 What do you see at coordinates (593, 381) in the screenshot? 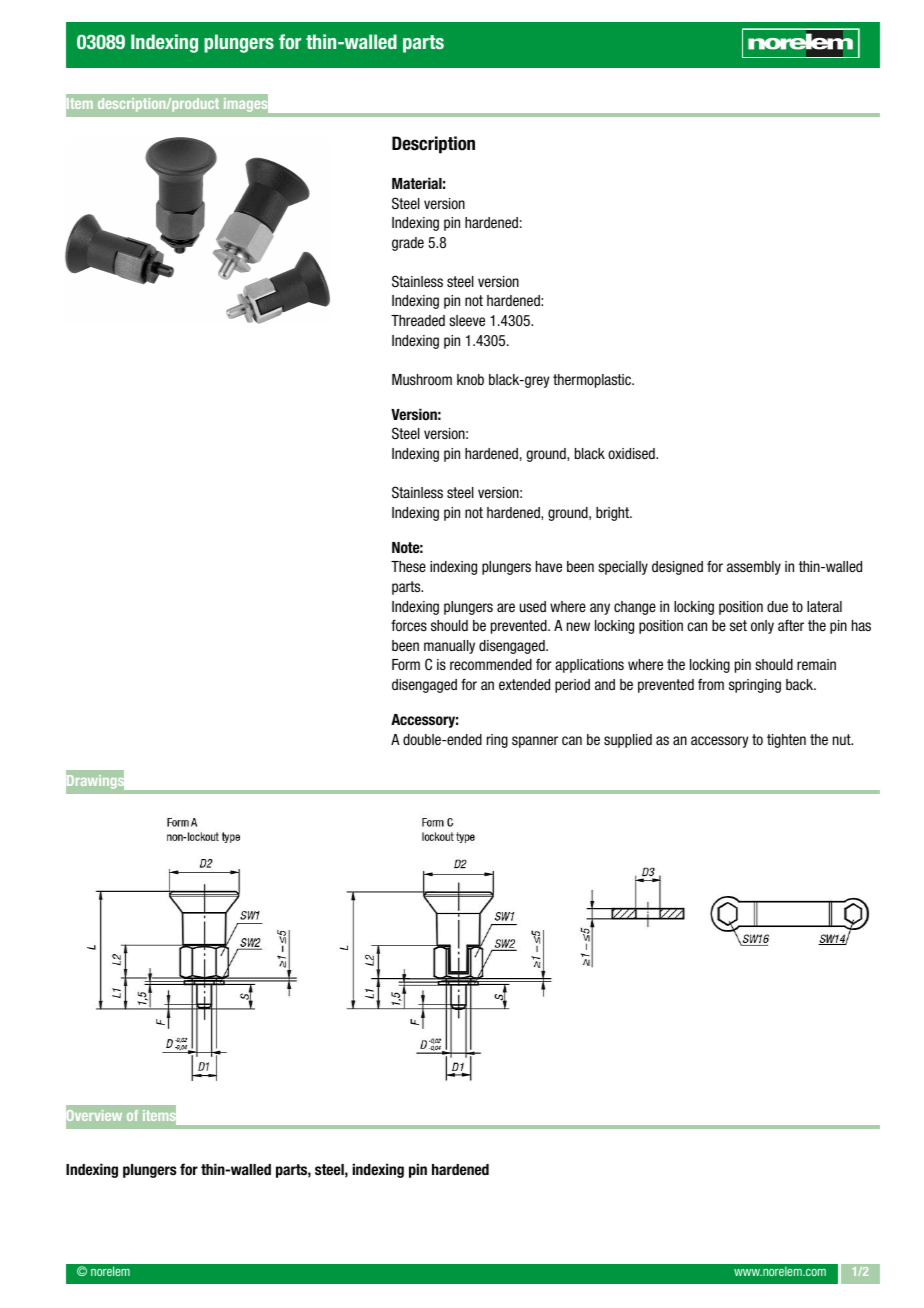
I see `thermoplastic` at bounding box center [593, 381].
